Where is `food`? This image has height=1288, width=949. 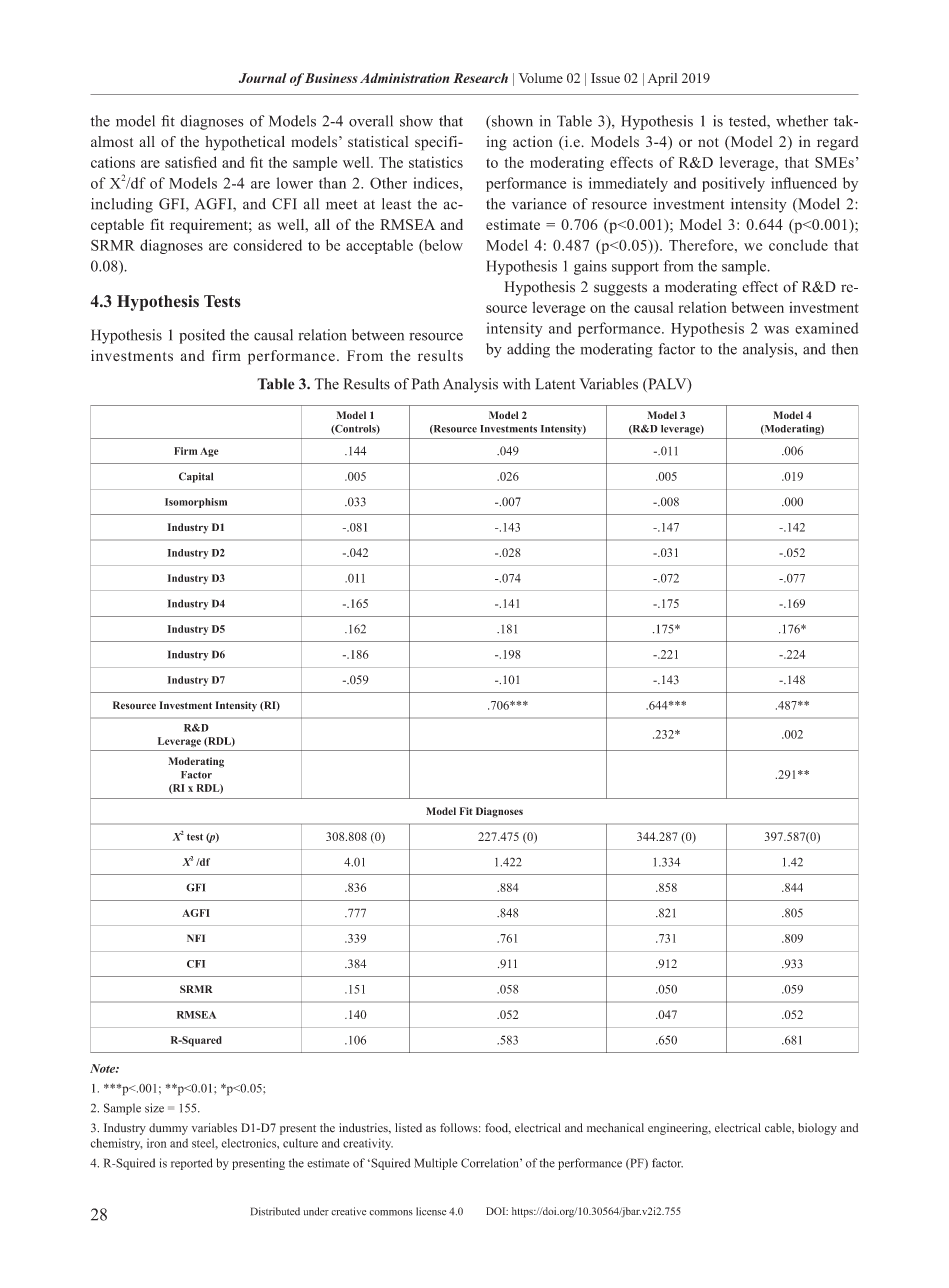 food is located at coordinates (498, 1128).
